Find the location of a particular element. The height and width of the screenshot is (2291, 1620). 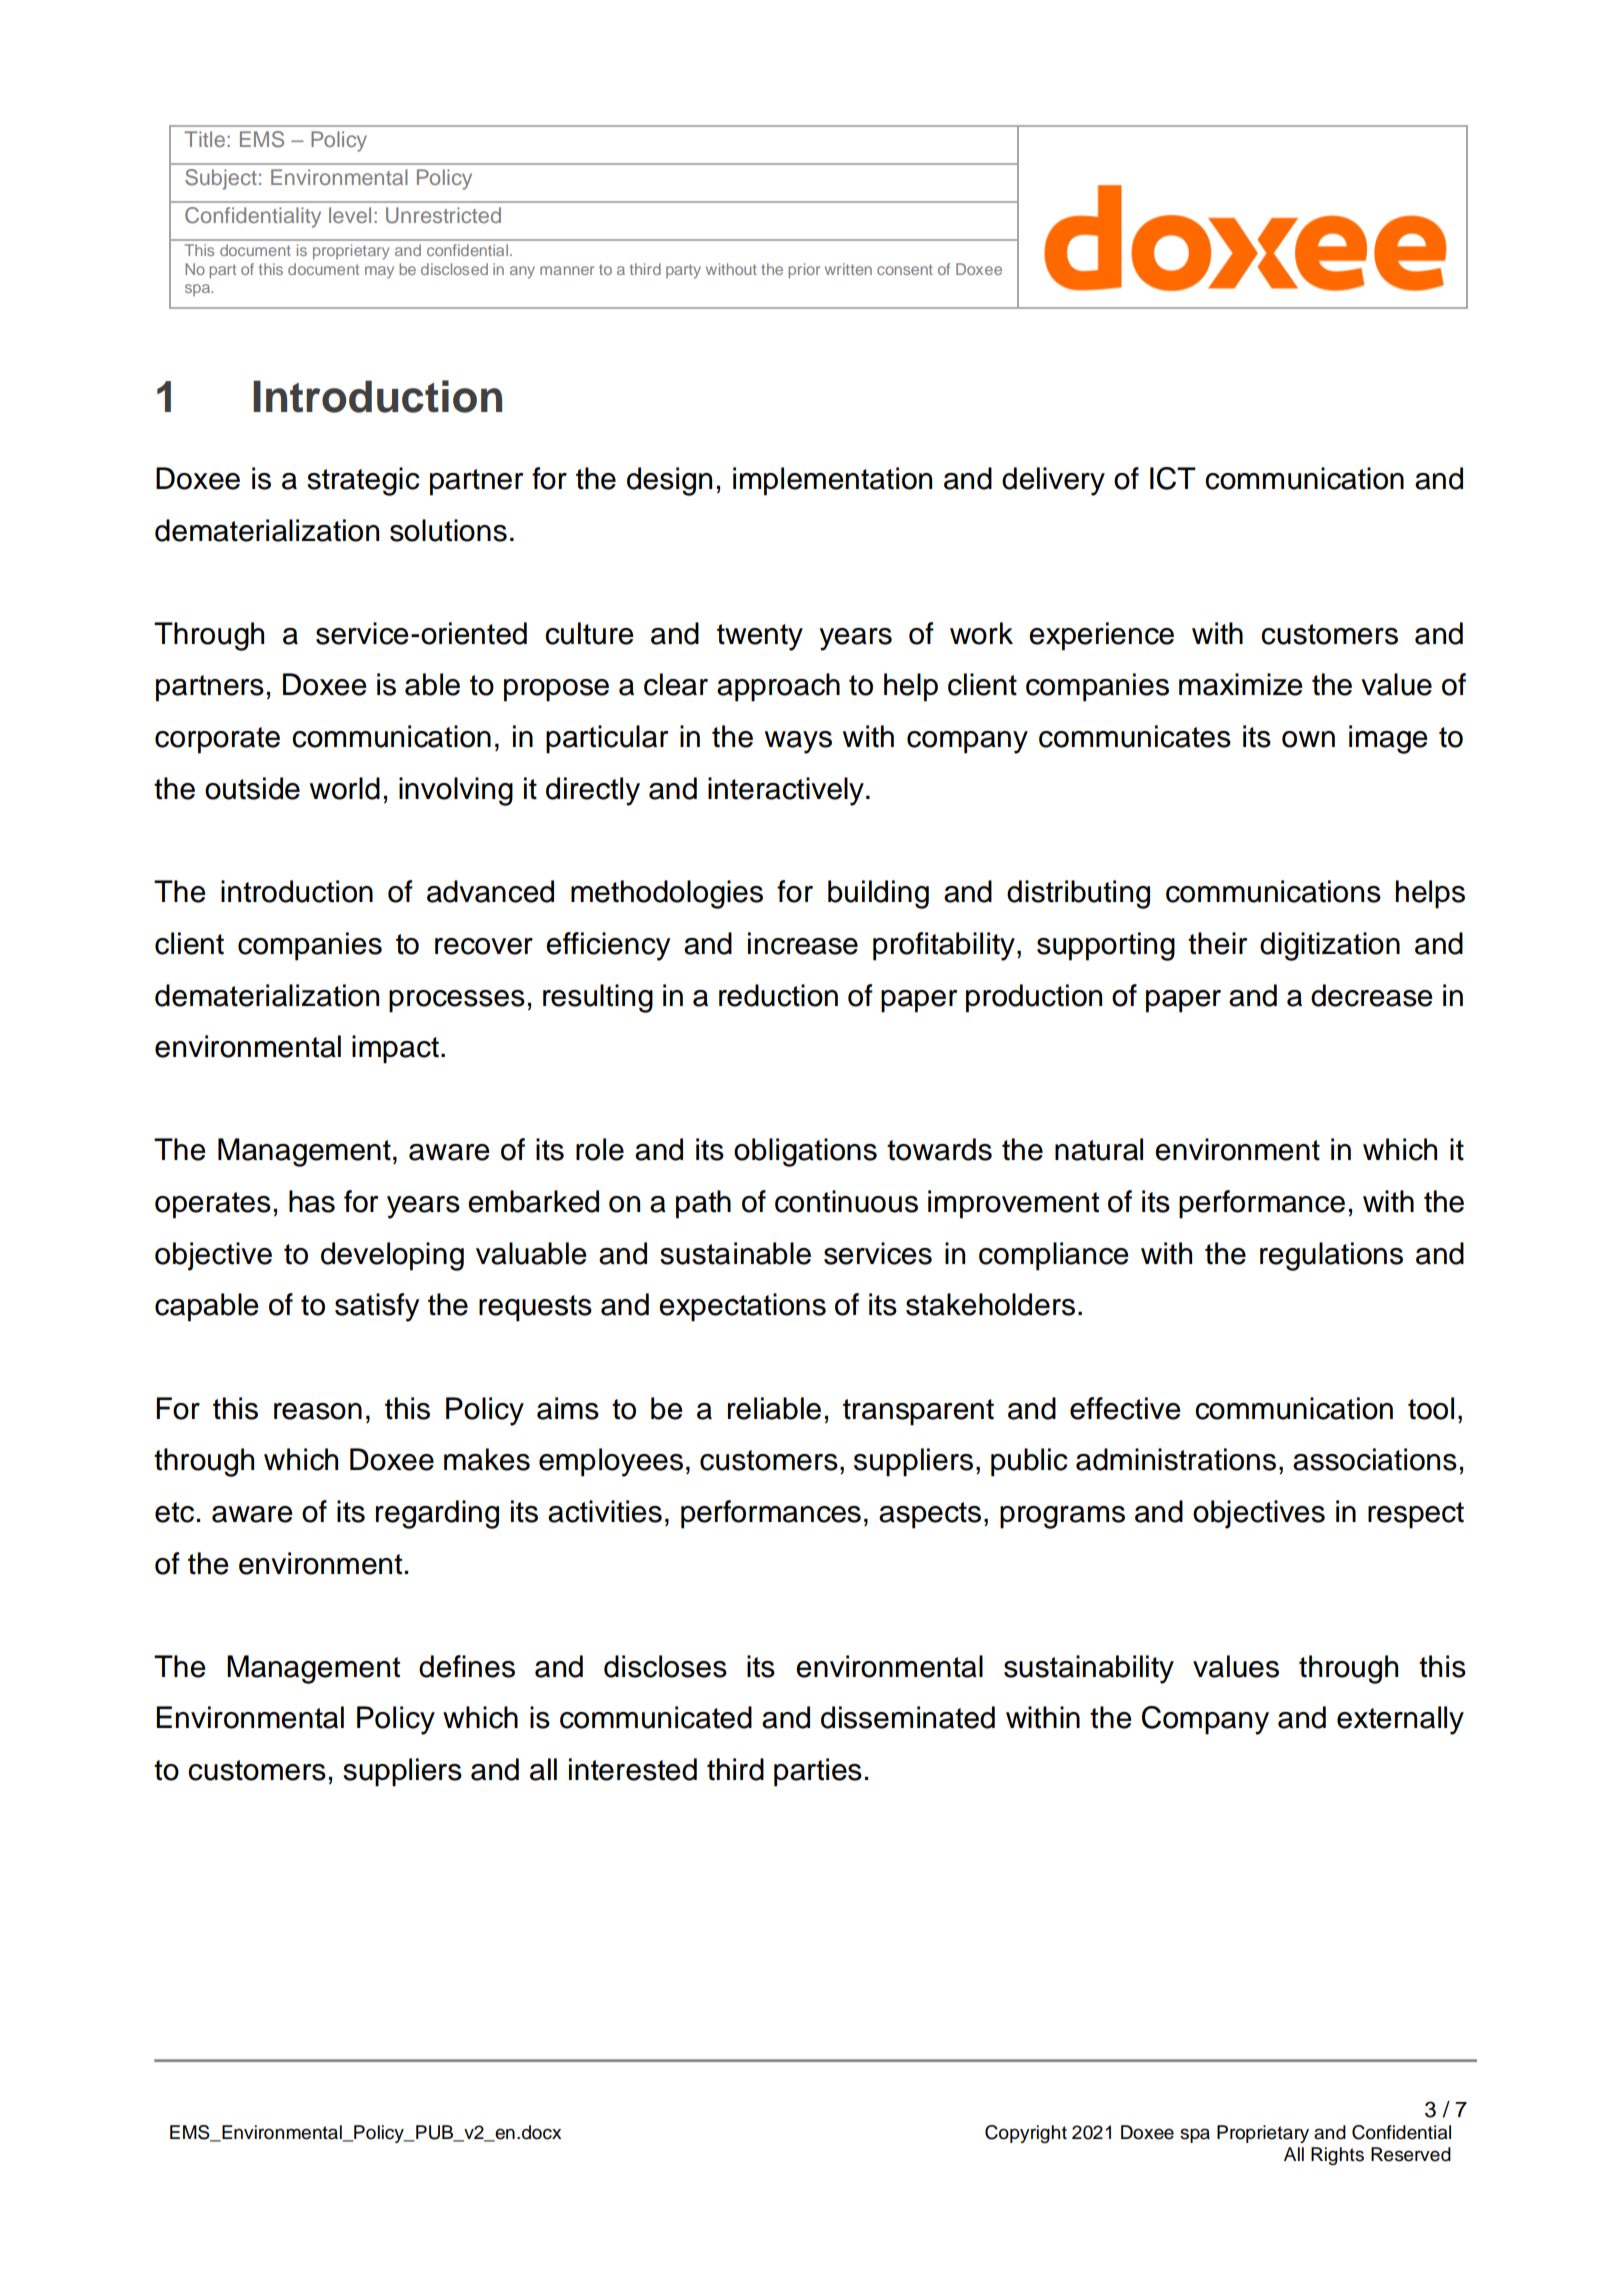

strategic is located at coordinates (363, 481).
